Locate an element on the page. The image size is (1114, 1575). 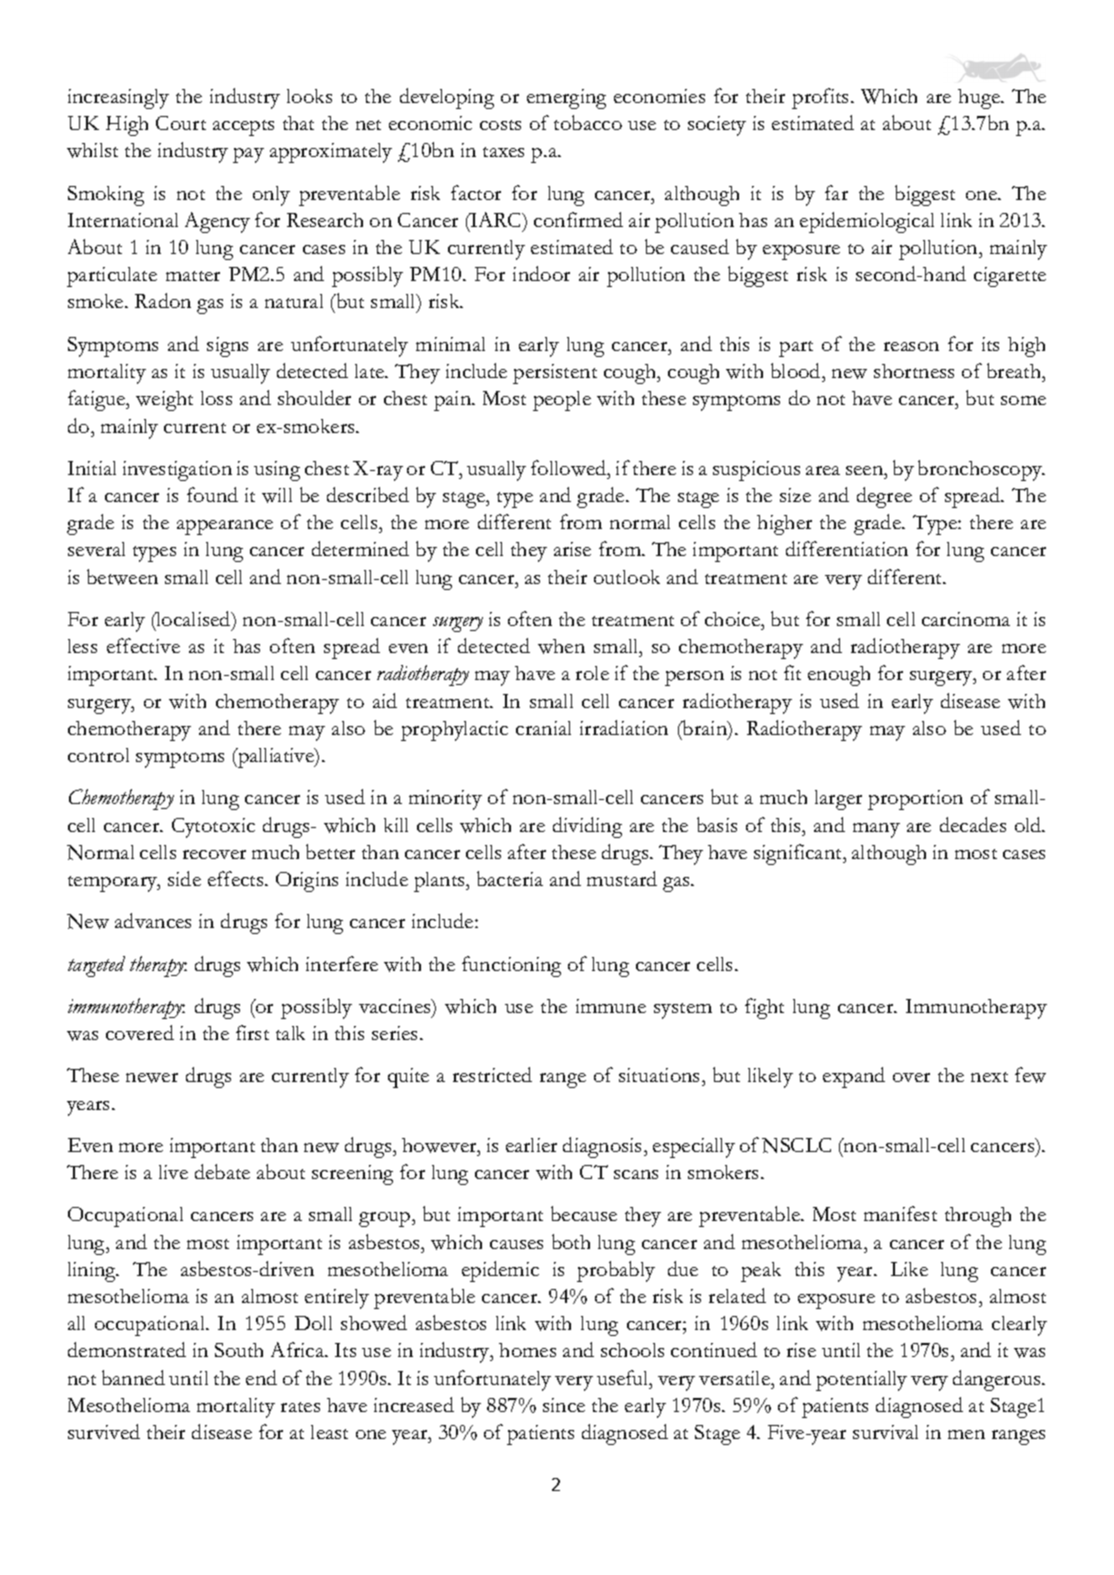
potentially is located at coordinates (861, 1381).
